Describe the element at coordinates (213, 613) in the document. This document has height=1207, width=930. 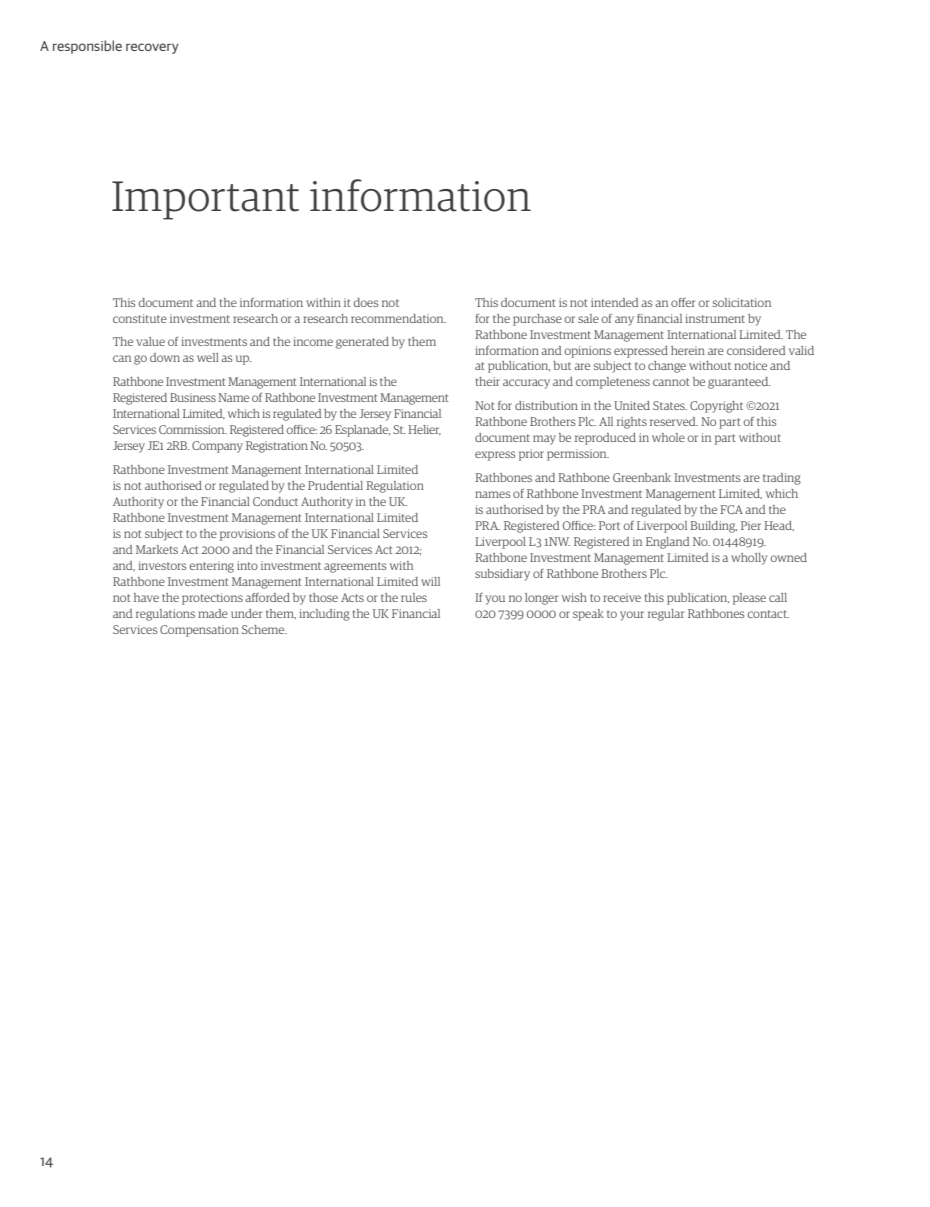
I see `made` at that location.
